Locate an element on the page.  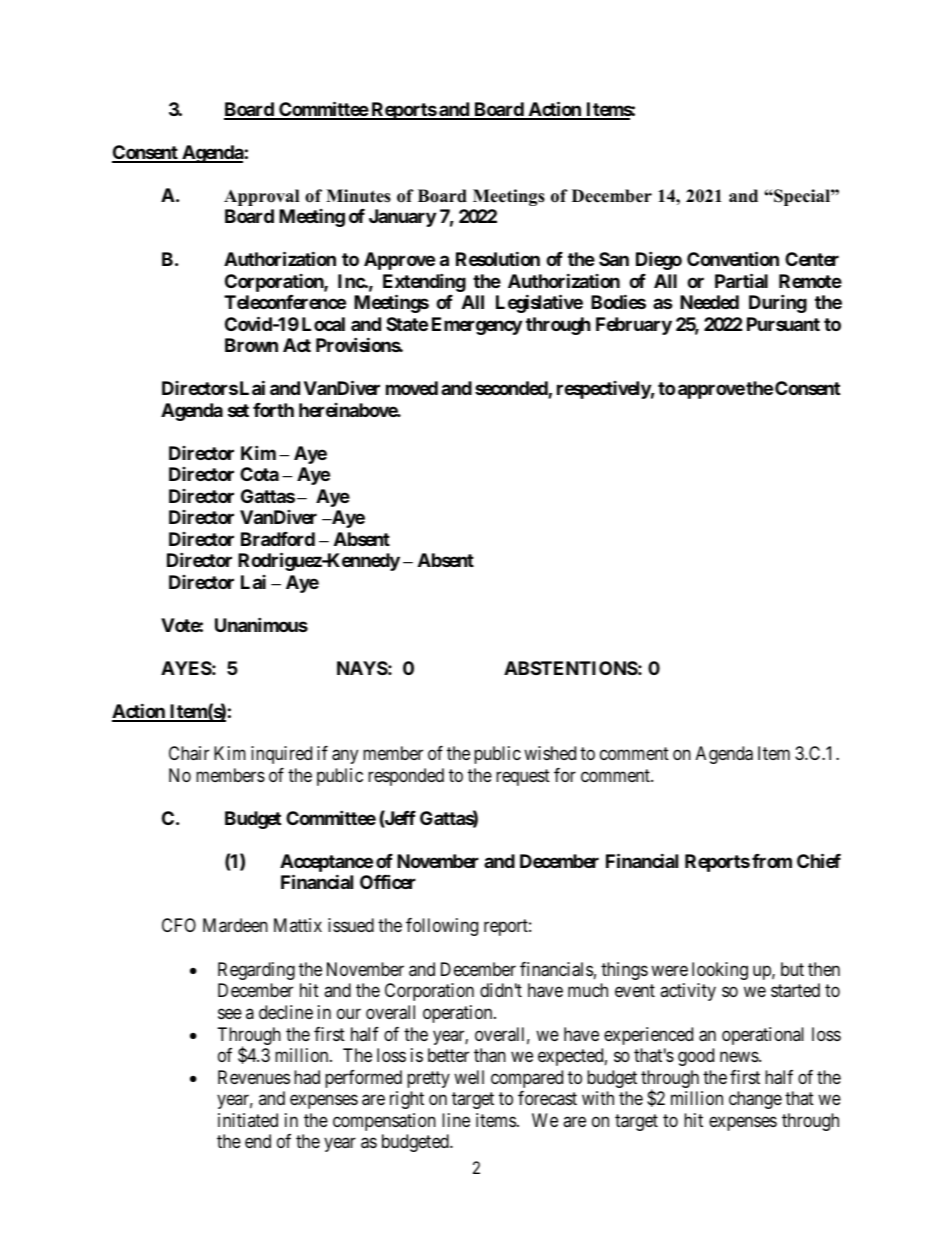
set is located at coordinates (238, 410).
